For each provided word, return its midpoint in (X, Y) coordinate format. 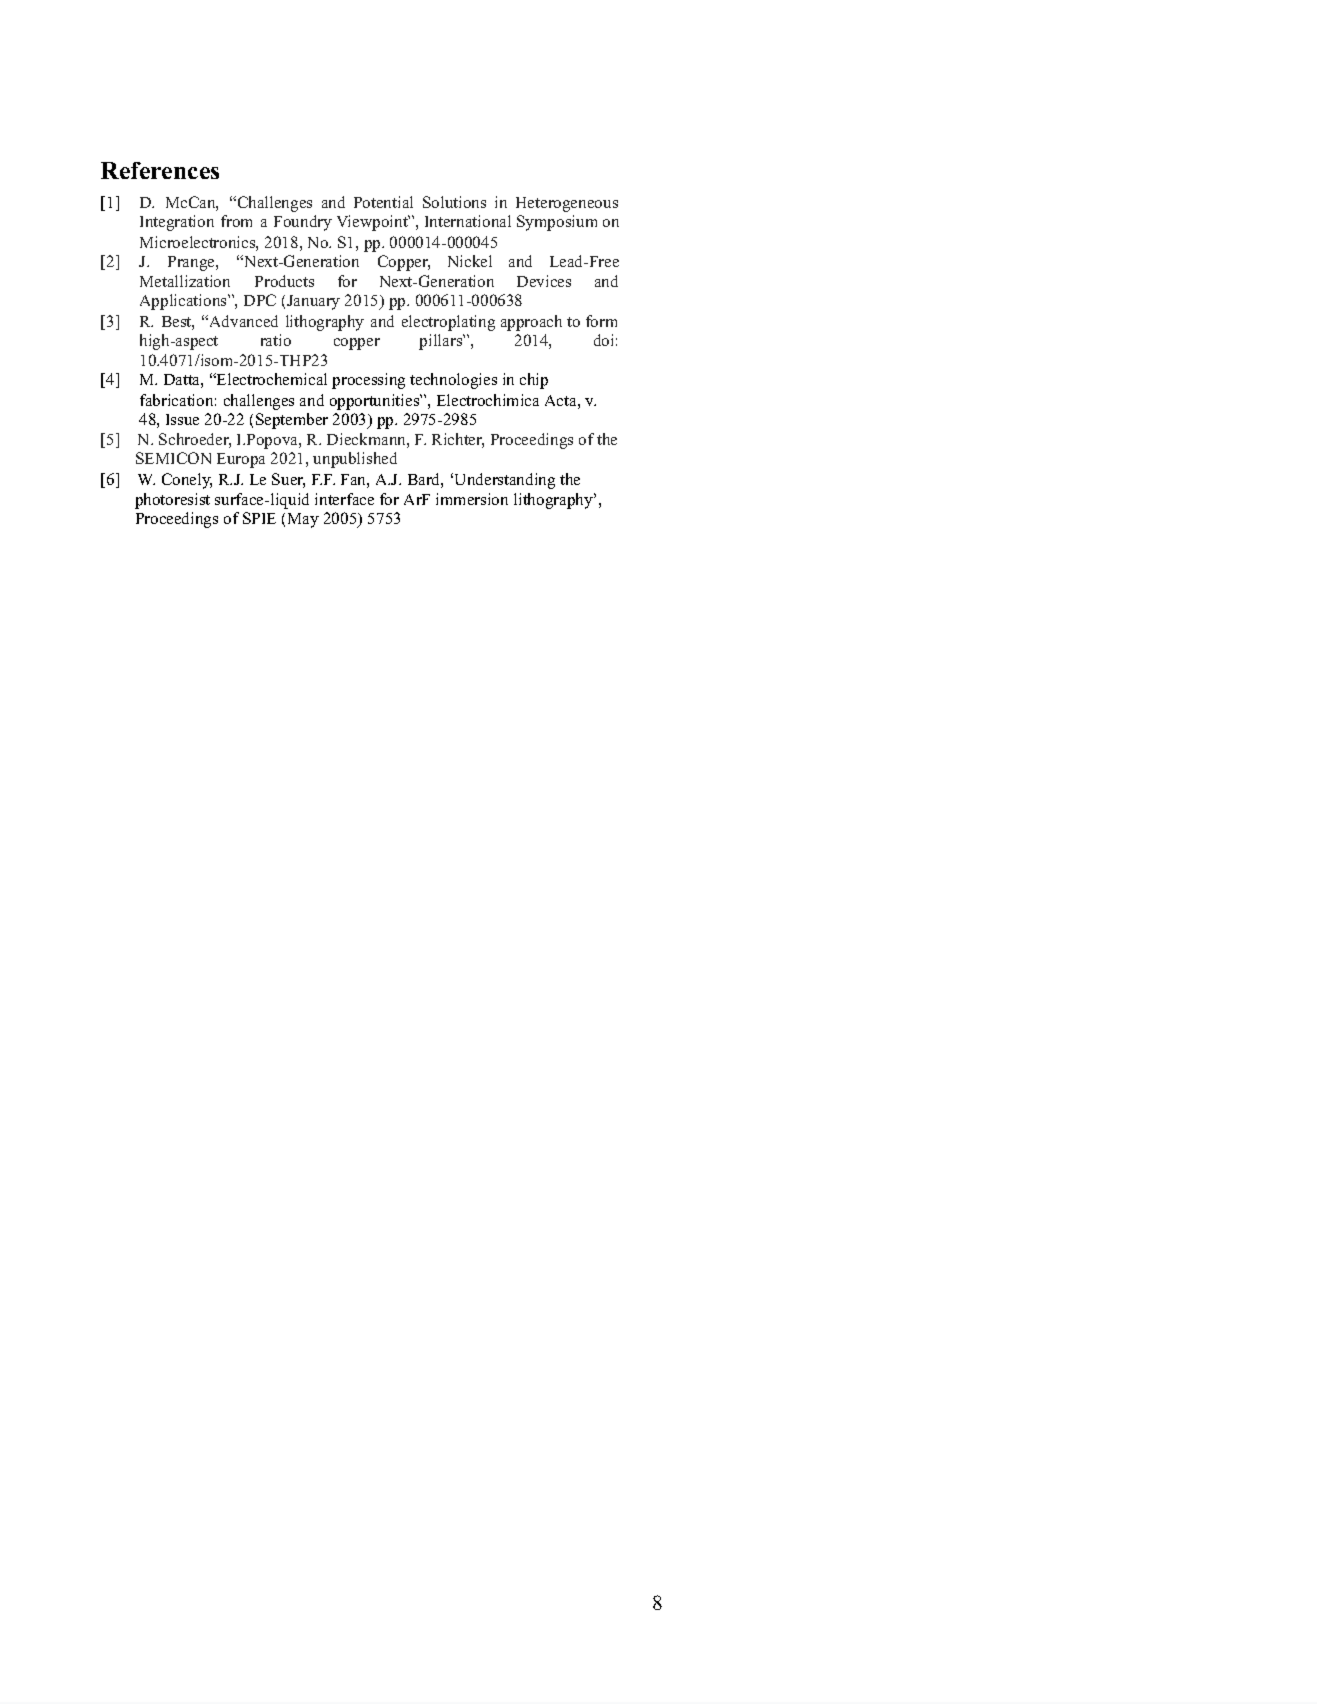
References (160, 170)
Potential (383, 202)
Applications (184, 302)
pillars (442, 342)
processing (368, 381)
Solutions (454, 202)
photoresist (172, 501)
